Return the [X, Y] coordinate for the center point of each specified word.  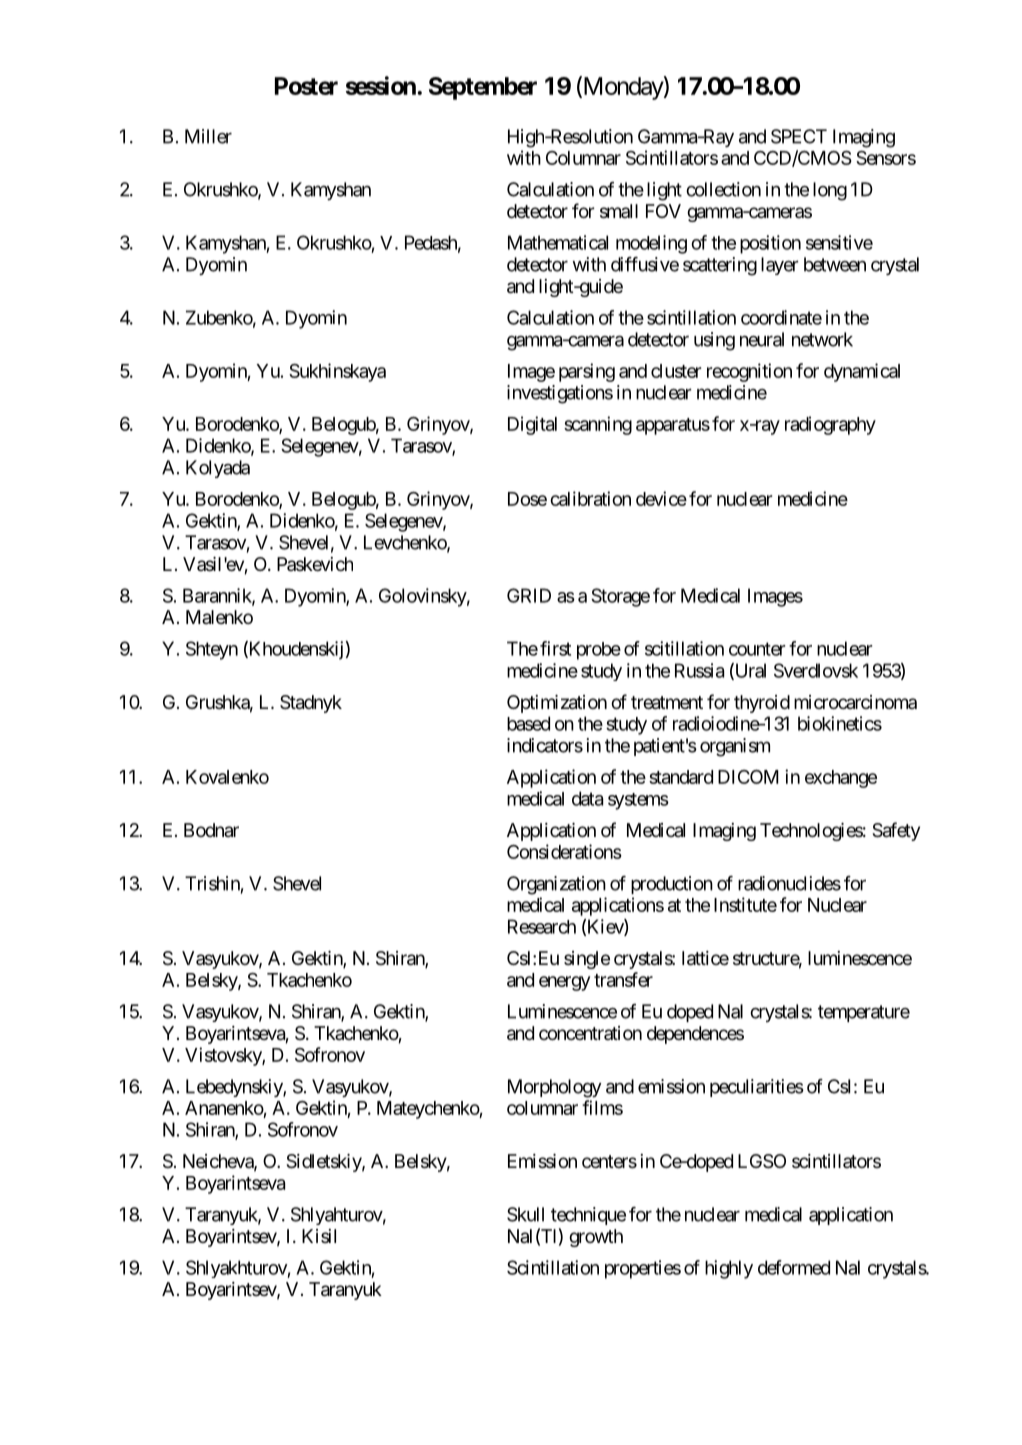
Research [542, 926]
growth [596, 1238]
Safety [896, 831]
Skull [525, 1214]
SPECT [799, 136]
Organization [556, 885]
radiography [830, 425]
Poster [306, 86]
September [483, 88]
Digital [532, 425]
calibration [590, 498]
